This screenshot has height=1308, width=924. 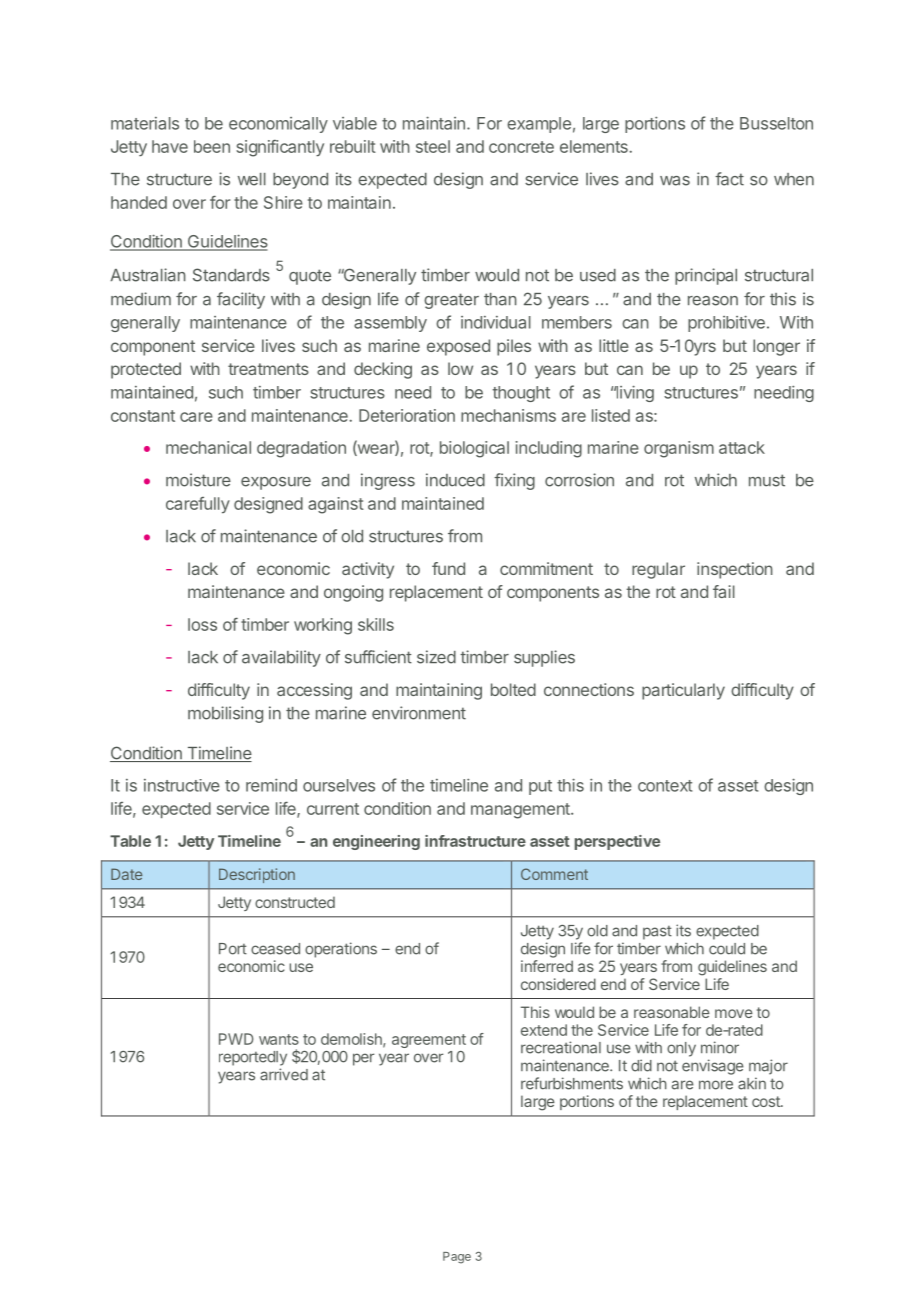 I want to click on induced, so click(x=455, y=480).
